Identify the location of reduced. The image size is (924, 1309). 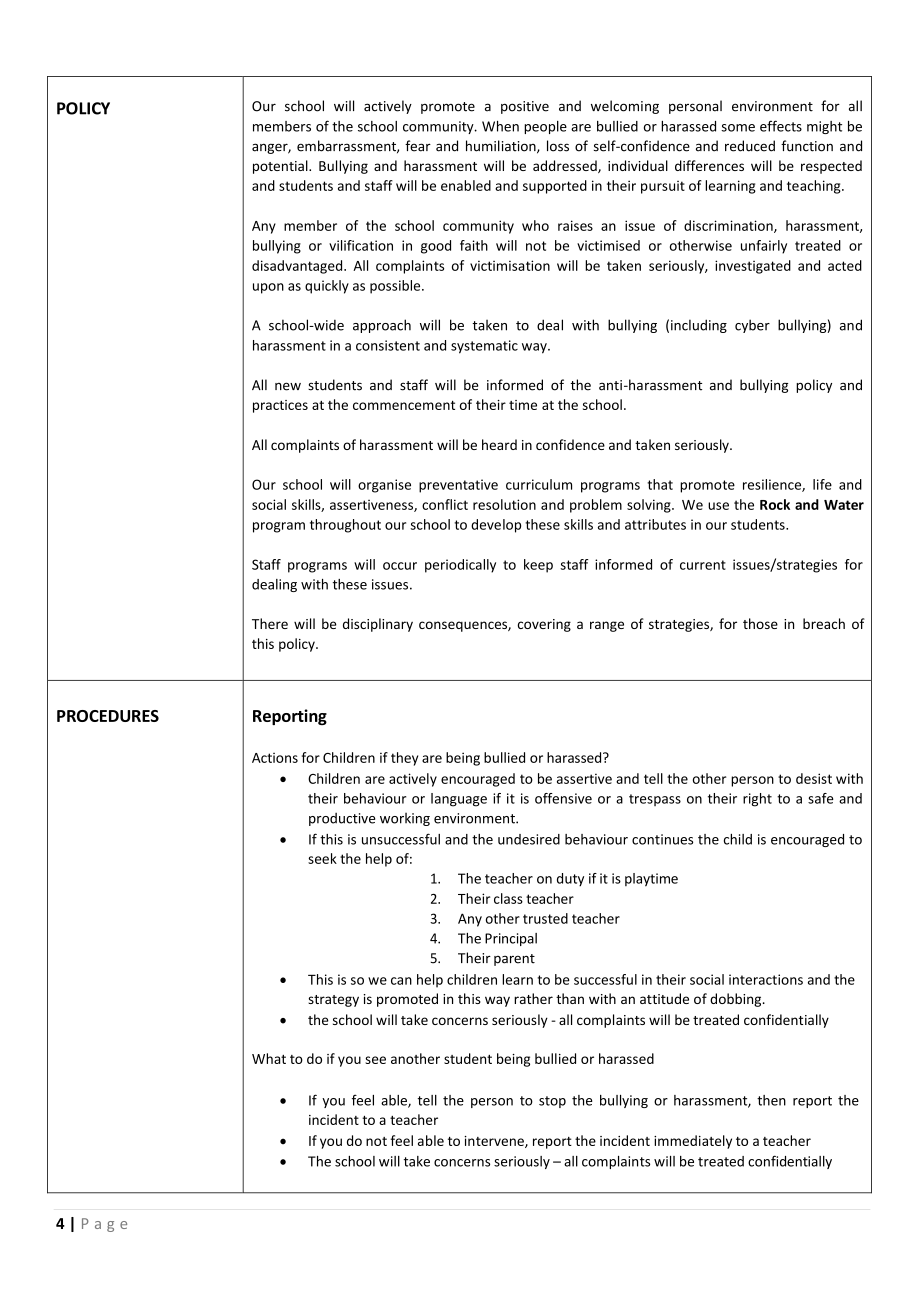
(750, 146).
